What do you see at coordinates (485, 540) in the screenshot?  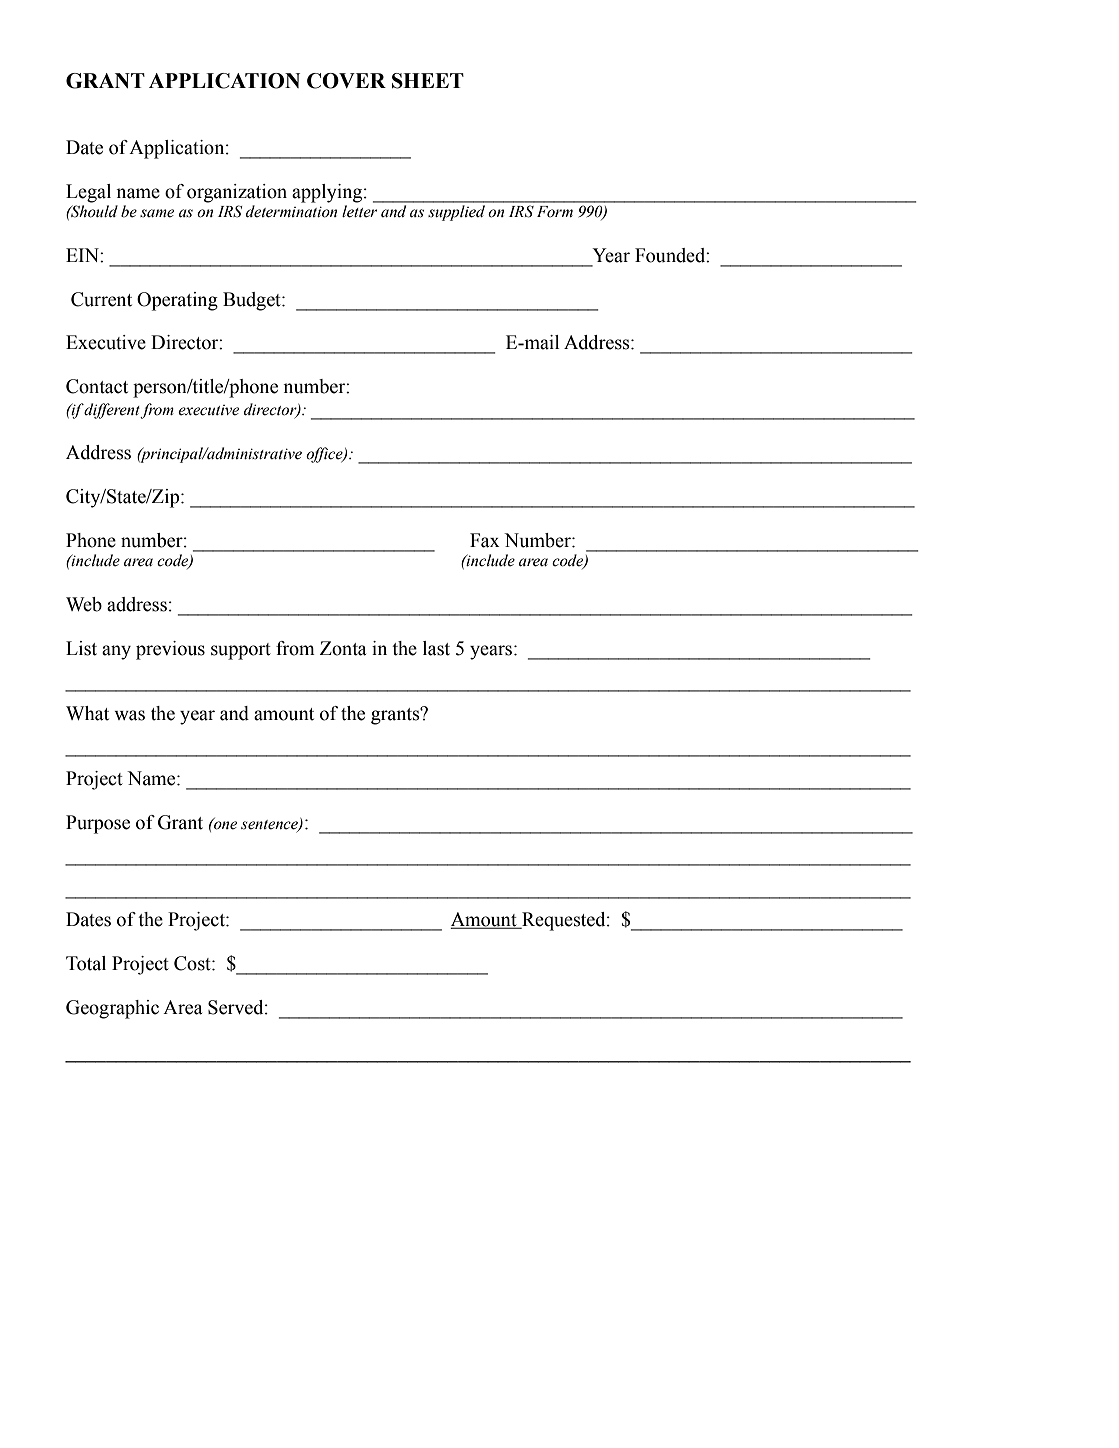 I see `Fax` at bounding box center [485, 540].
